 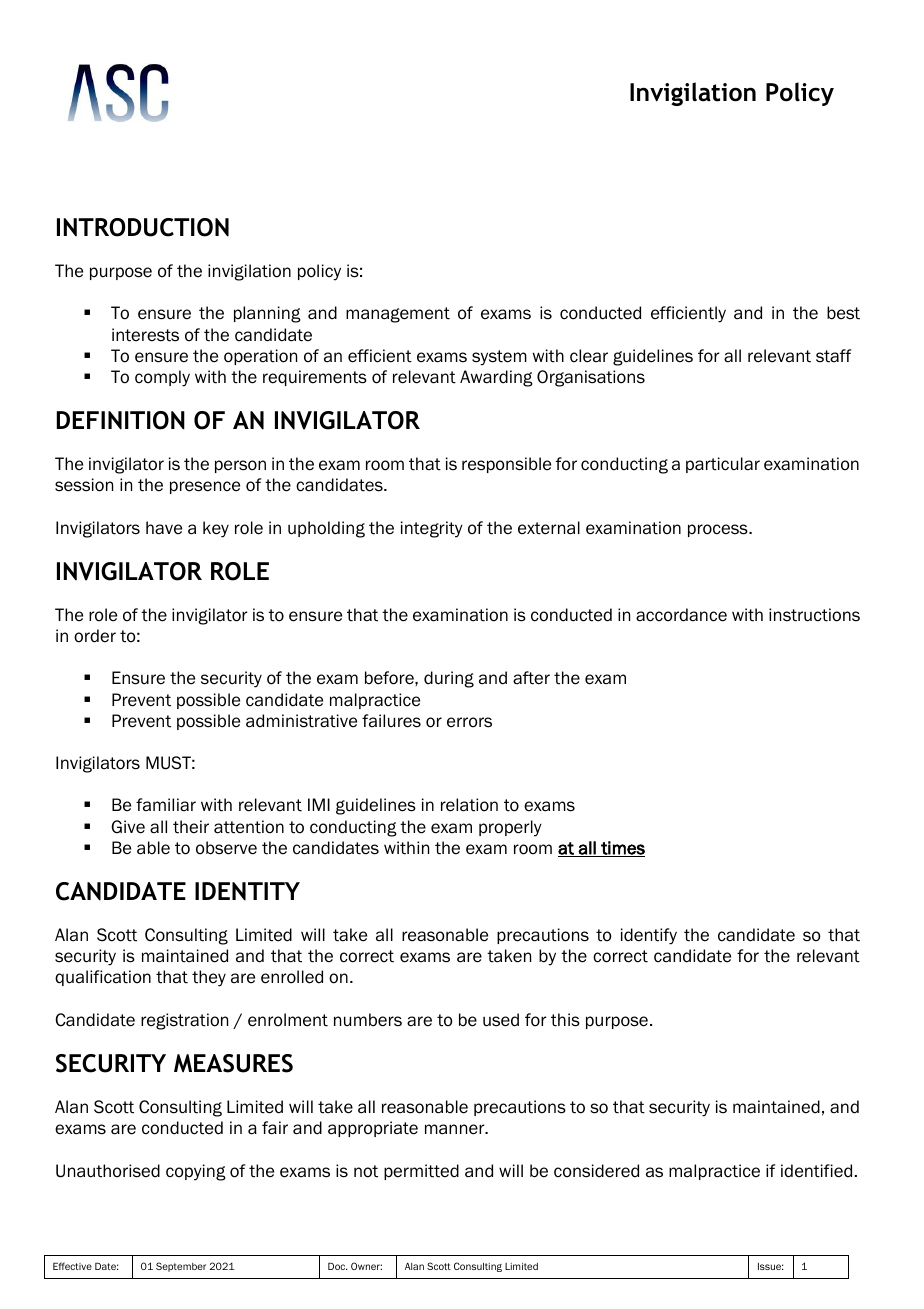 I want to click on IDENTITY, so click(x=247, y=891).
